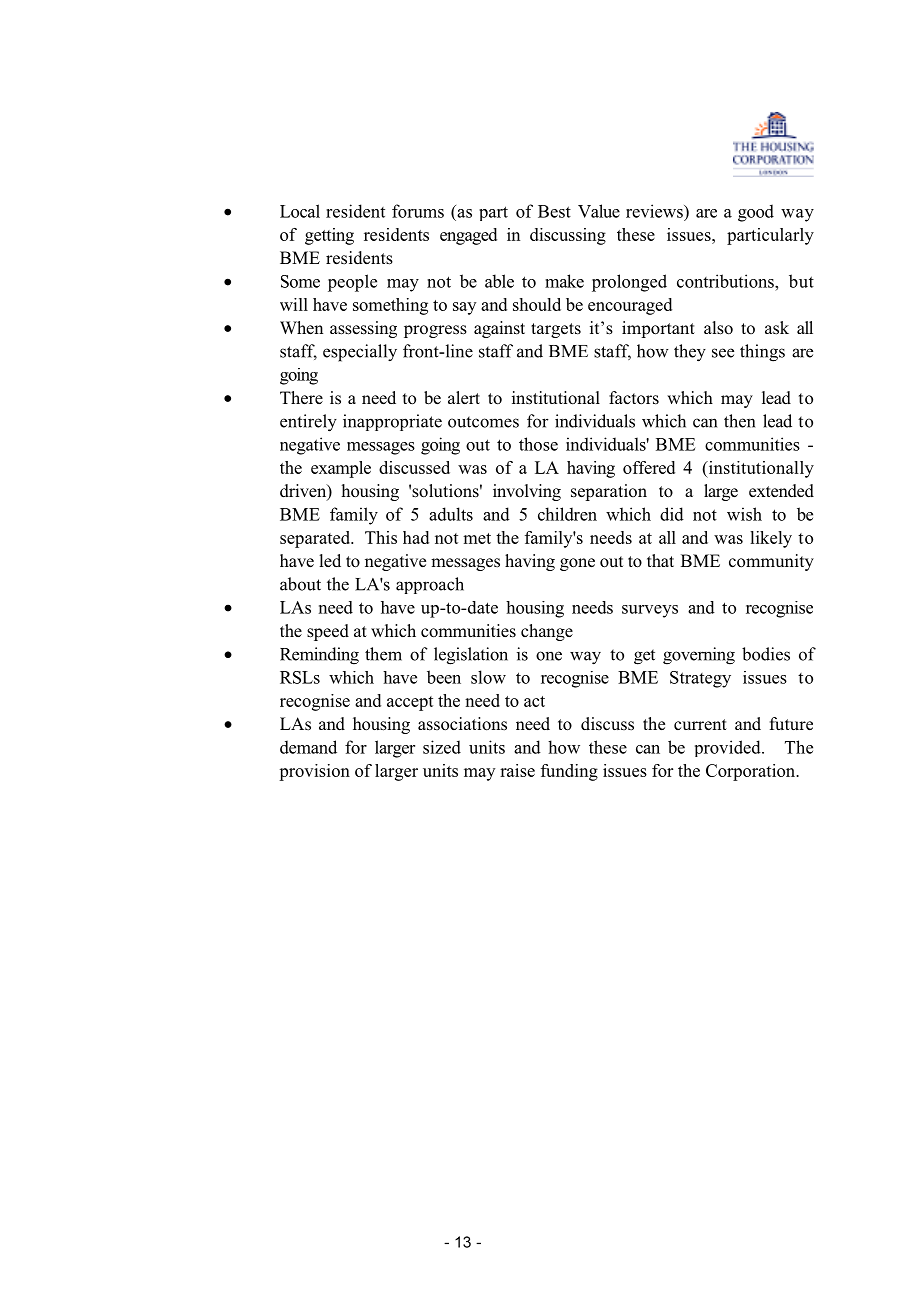  Describe the element at coordinates (577, 564) in the screenshot. I see `gone` at that location.
